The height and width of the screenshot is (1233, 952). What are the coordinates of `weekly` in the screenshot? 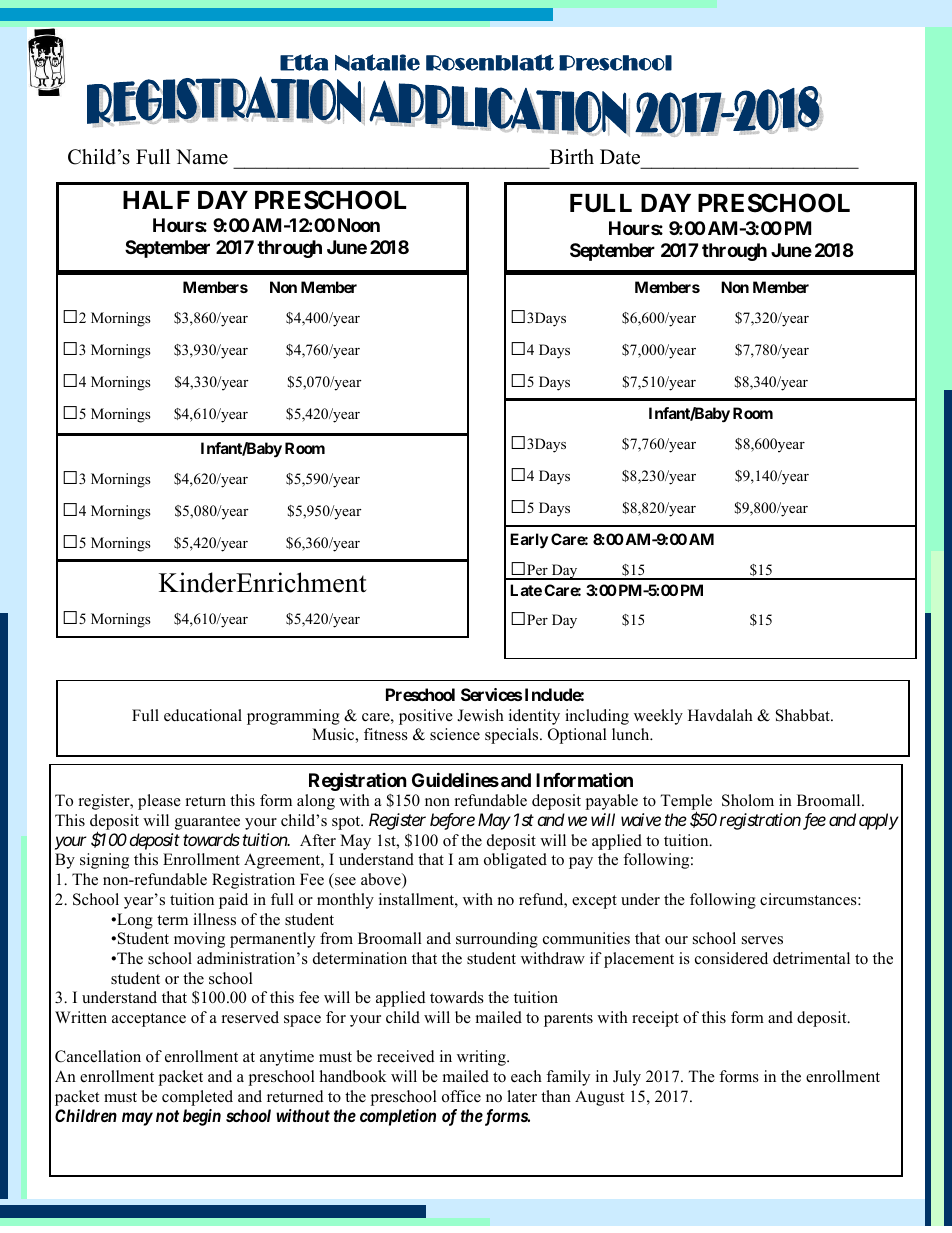 It's located at (658, 717).
